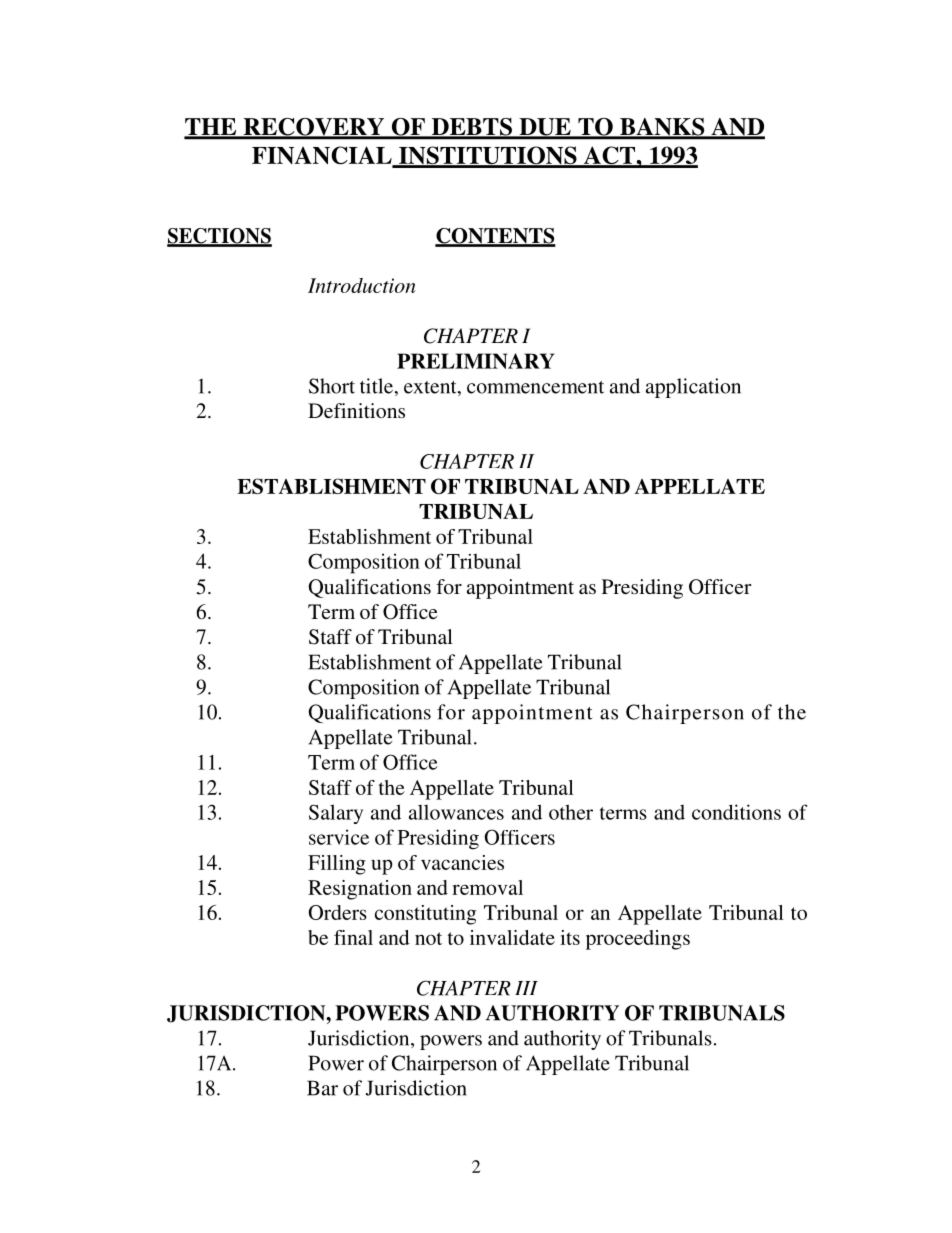  Describe the element at coordinates (526, 988) in the screenshot. I see `III` at that location.
